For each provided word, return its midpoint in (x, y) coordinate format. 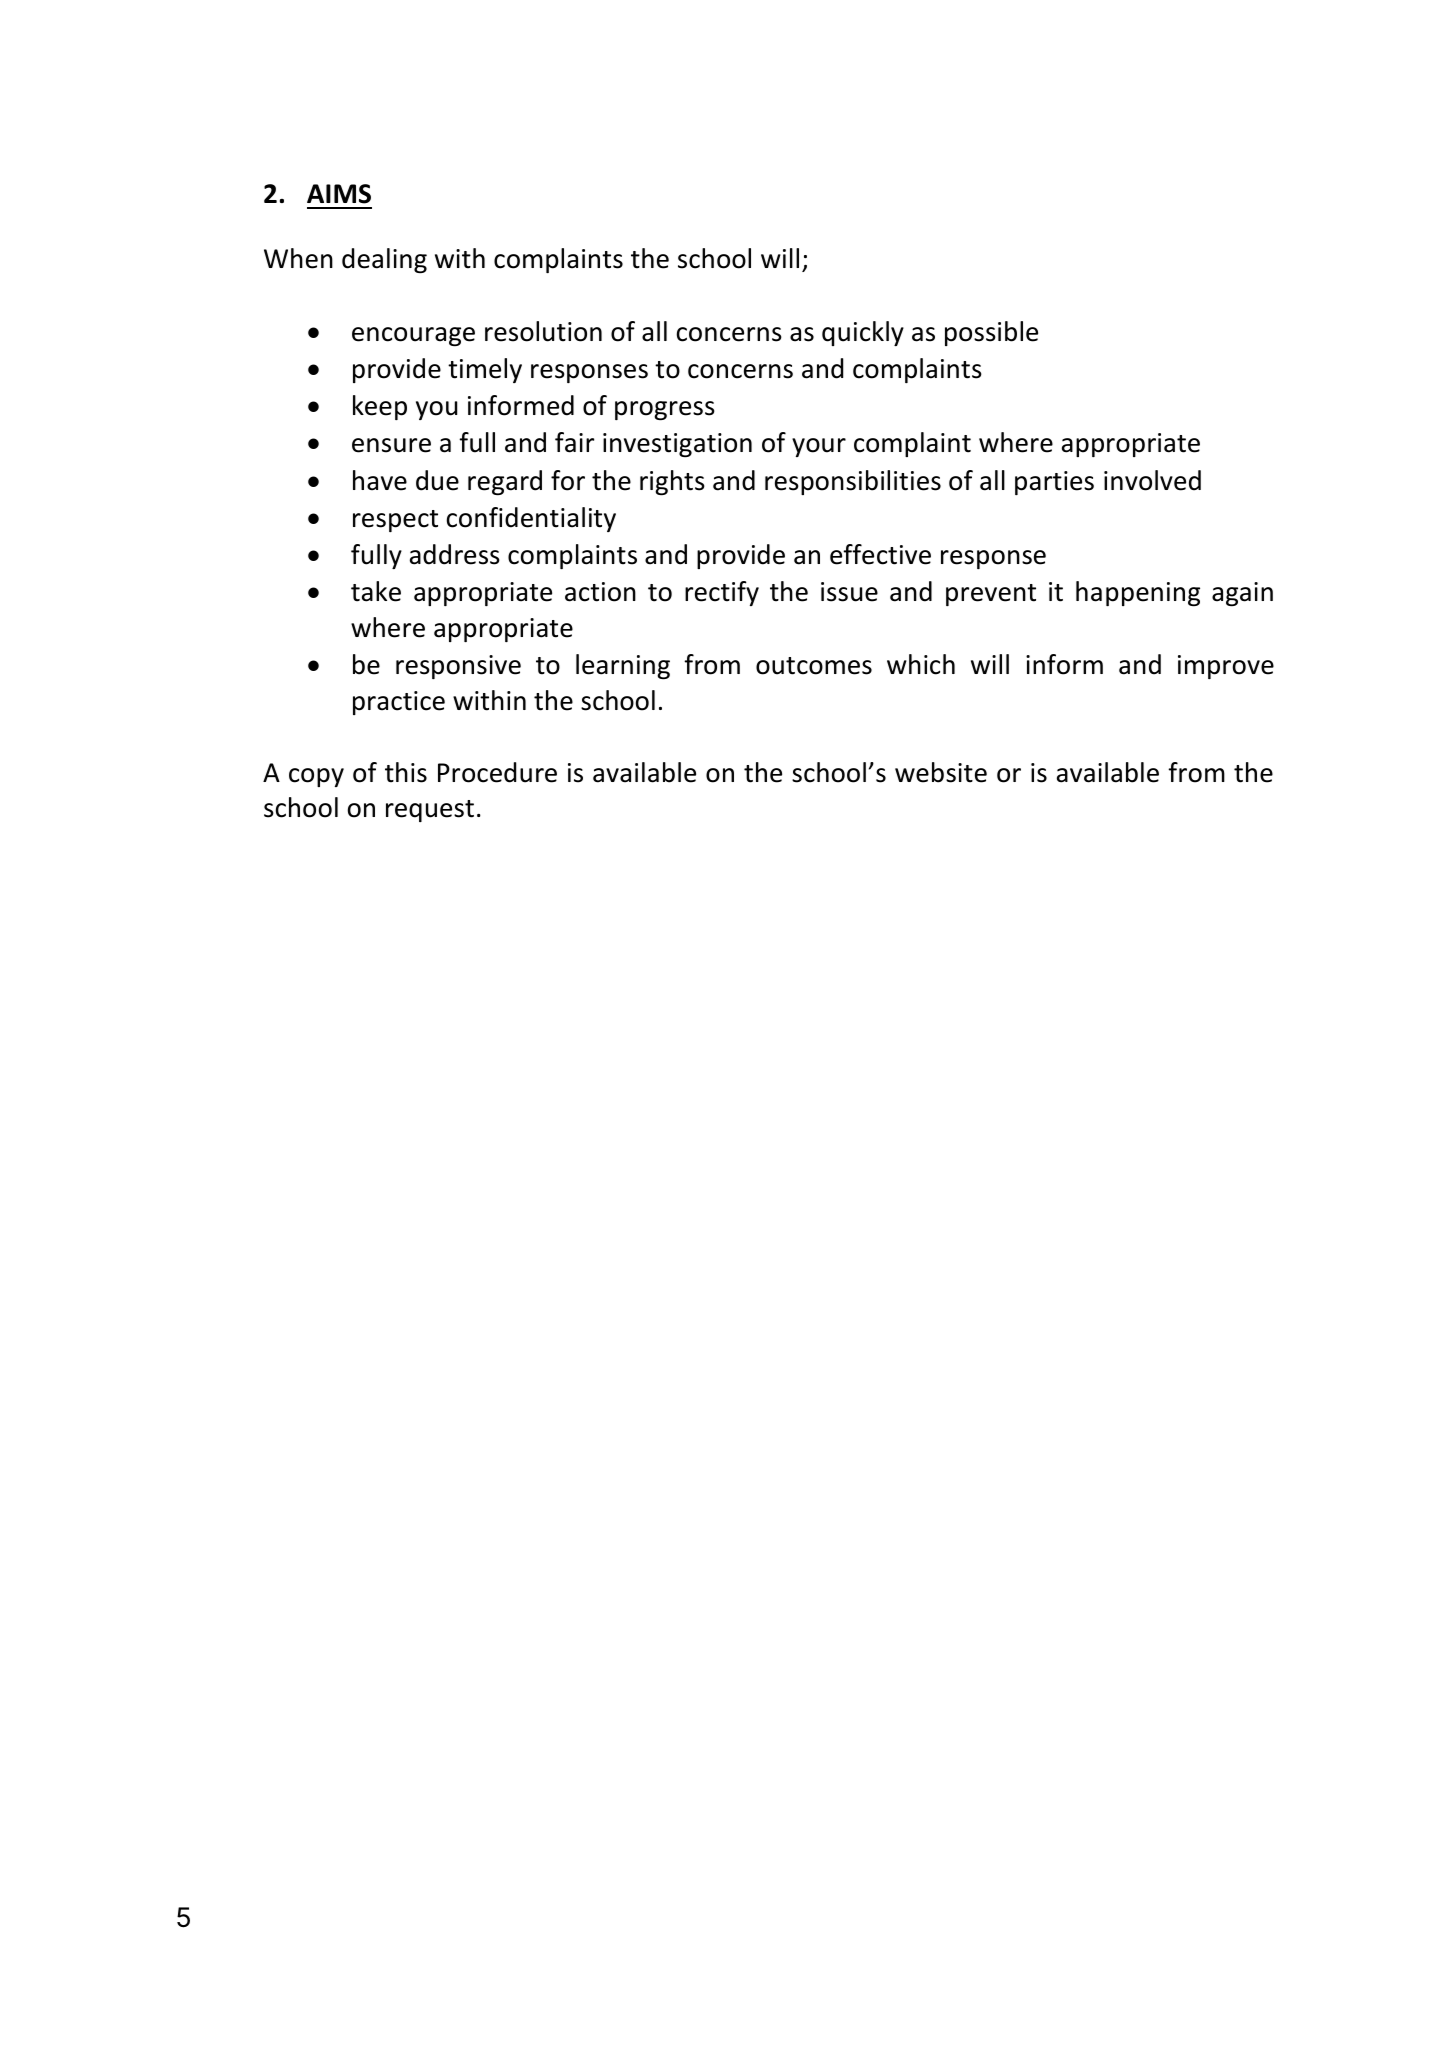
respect (395, 521)
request (430, 811)
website (941, 772)
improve (1226, 667)
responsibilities (853, 482)
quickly (863, 333)
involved (1152, 480)
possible (991, 333)
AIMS (339, 194)
